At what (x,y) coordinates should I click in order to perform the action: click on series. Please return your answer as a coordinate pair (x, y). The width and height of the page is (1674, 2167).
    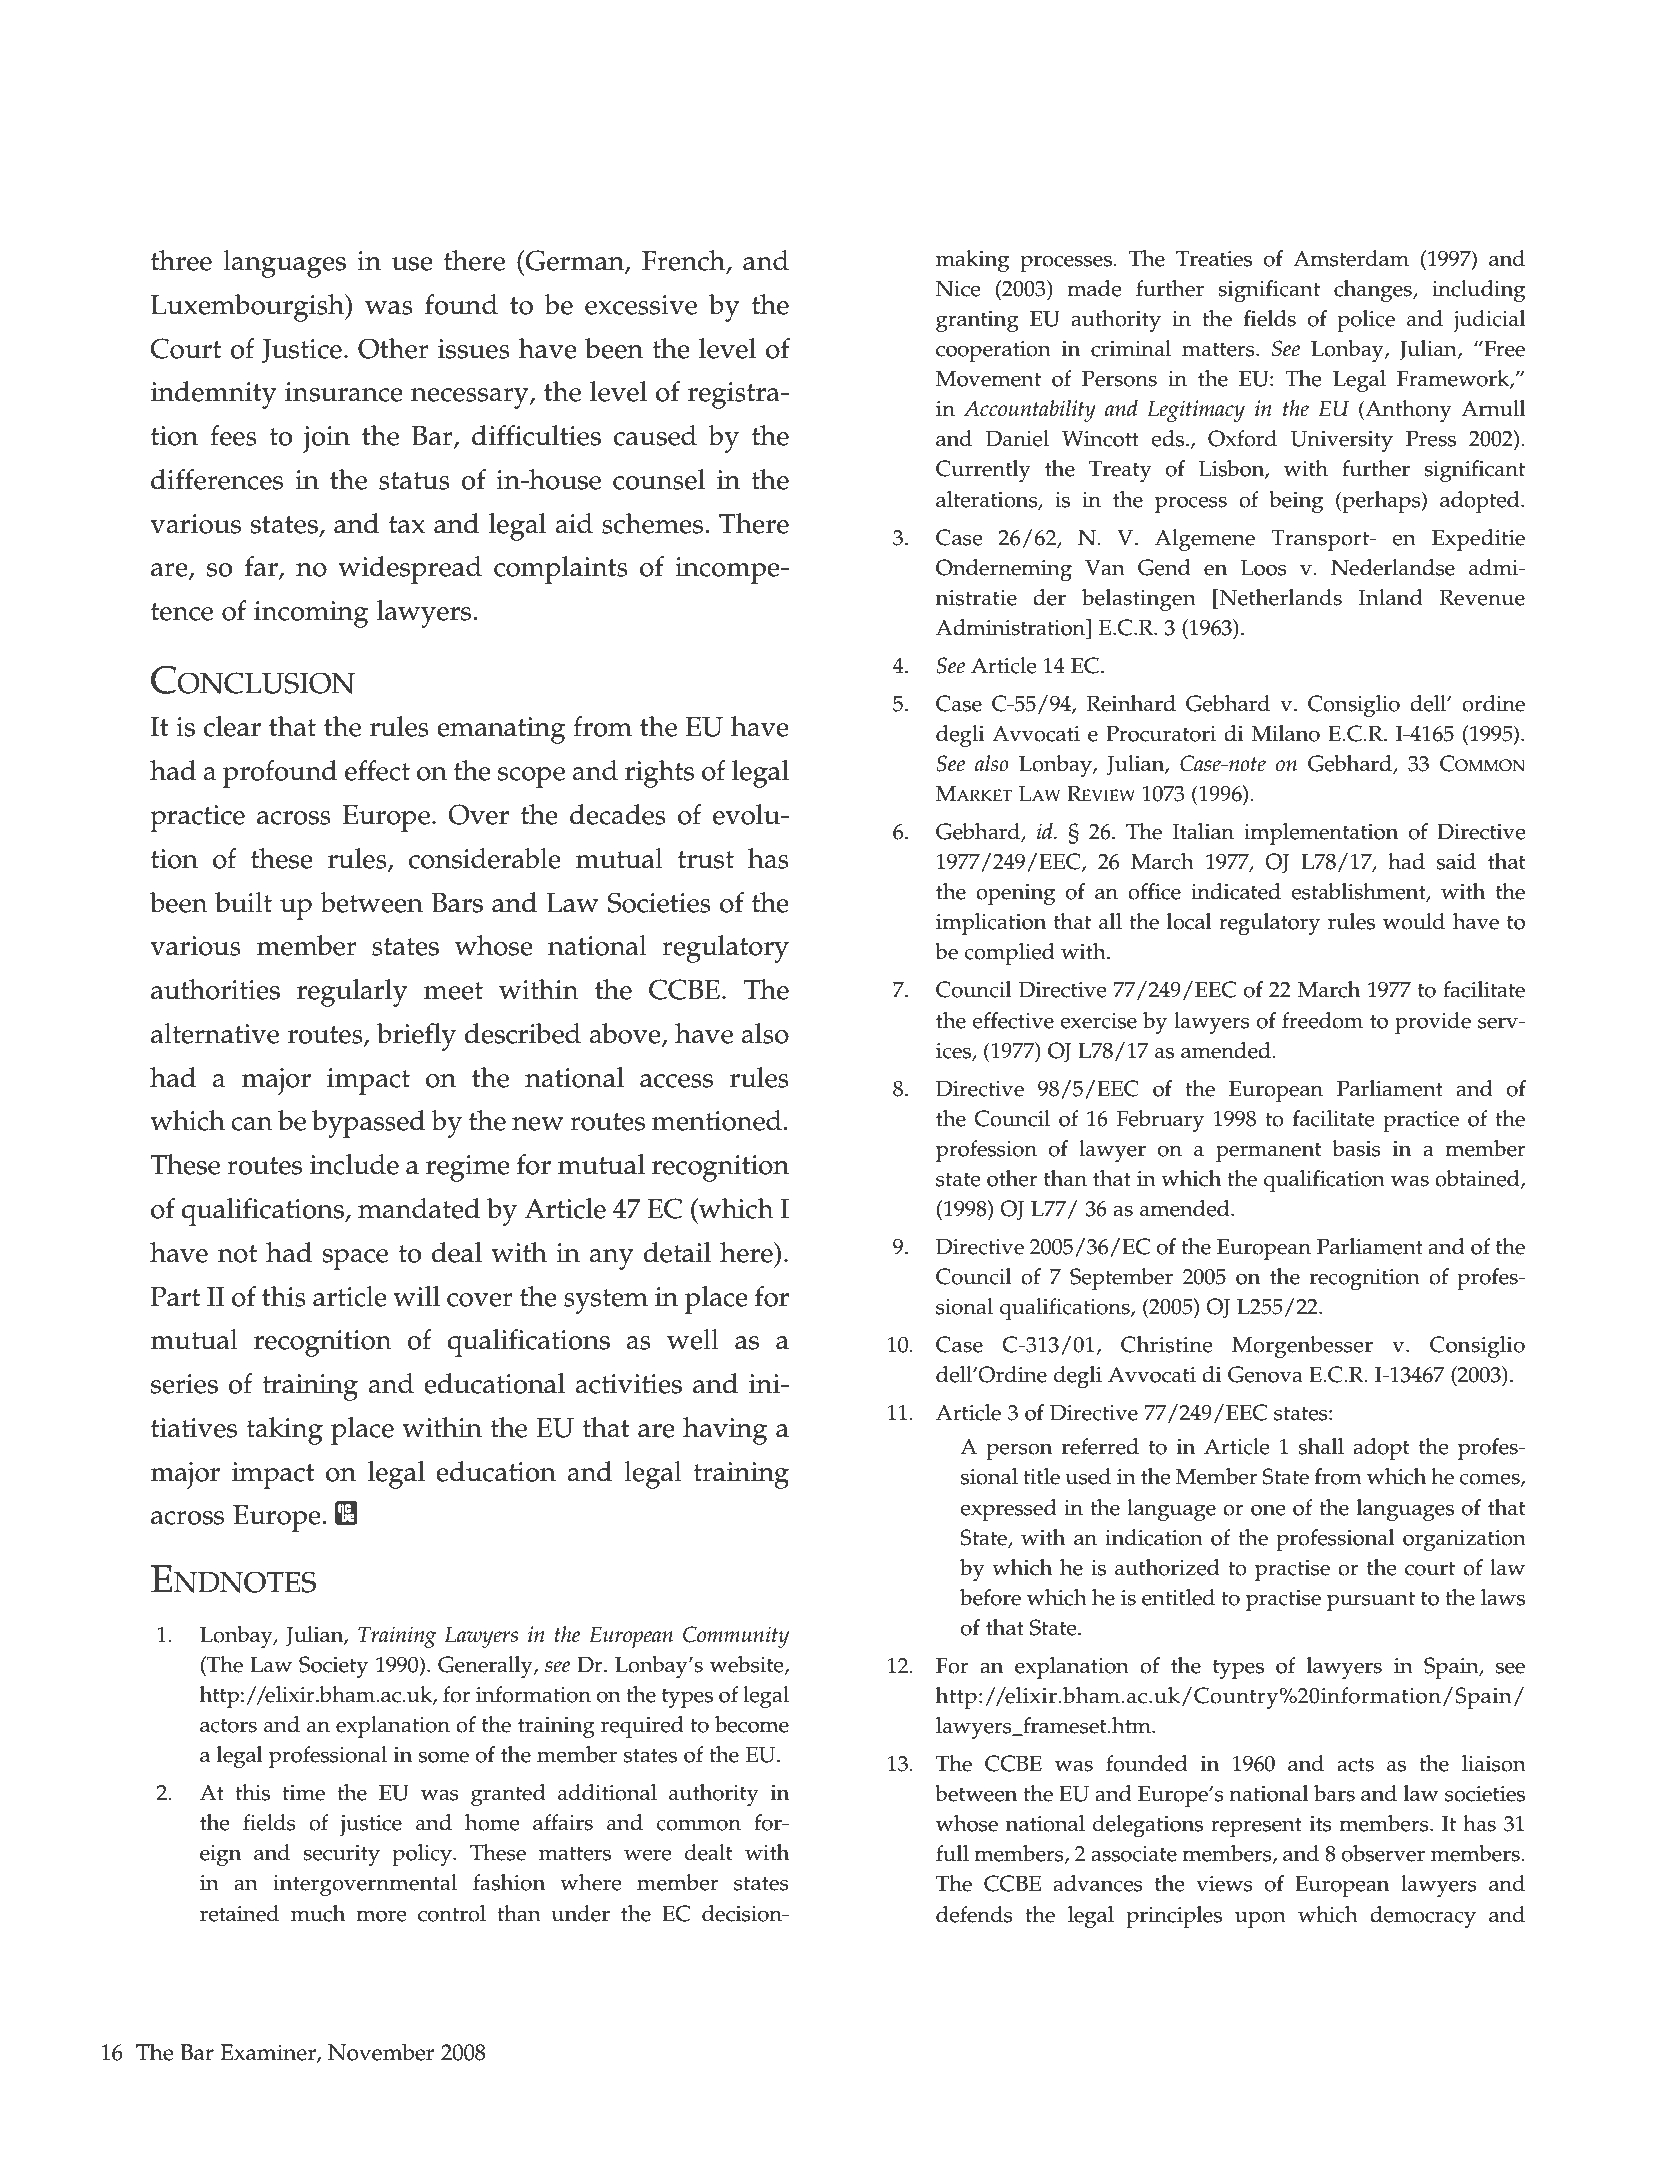
    Looking at the image, I should click on (184, 1384).
